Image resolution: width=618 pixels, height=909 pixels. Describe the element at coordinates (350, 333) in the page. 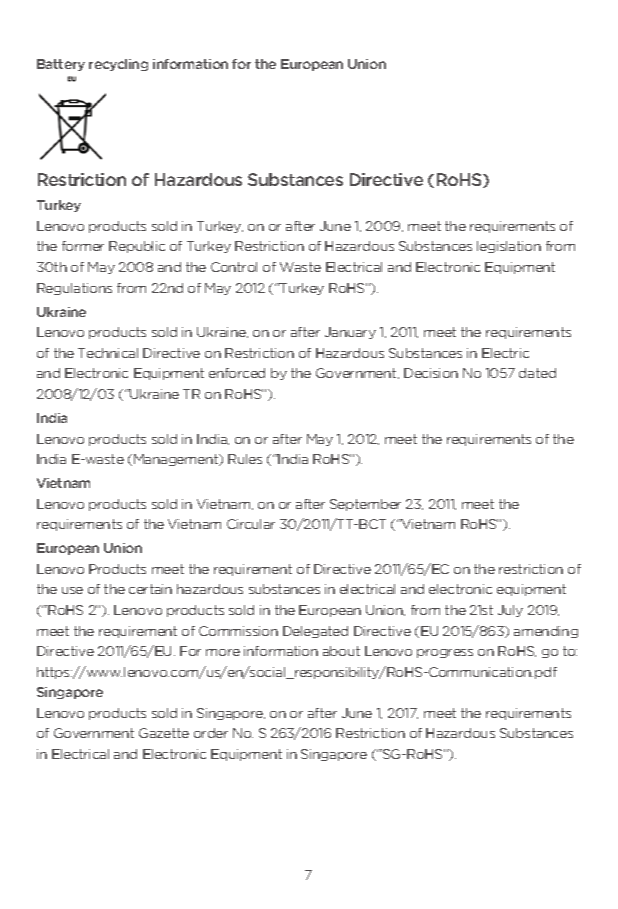

I see `January` at that location.
